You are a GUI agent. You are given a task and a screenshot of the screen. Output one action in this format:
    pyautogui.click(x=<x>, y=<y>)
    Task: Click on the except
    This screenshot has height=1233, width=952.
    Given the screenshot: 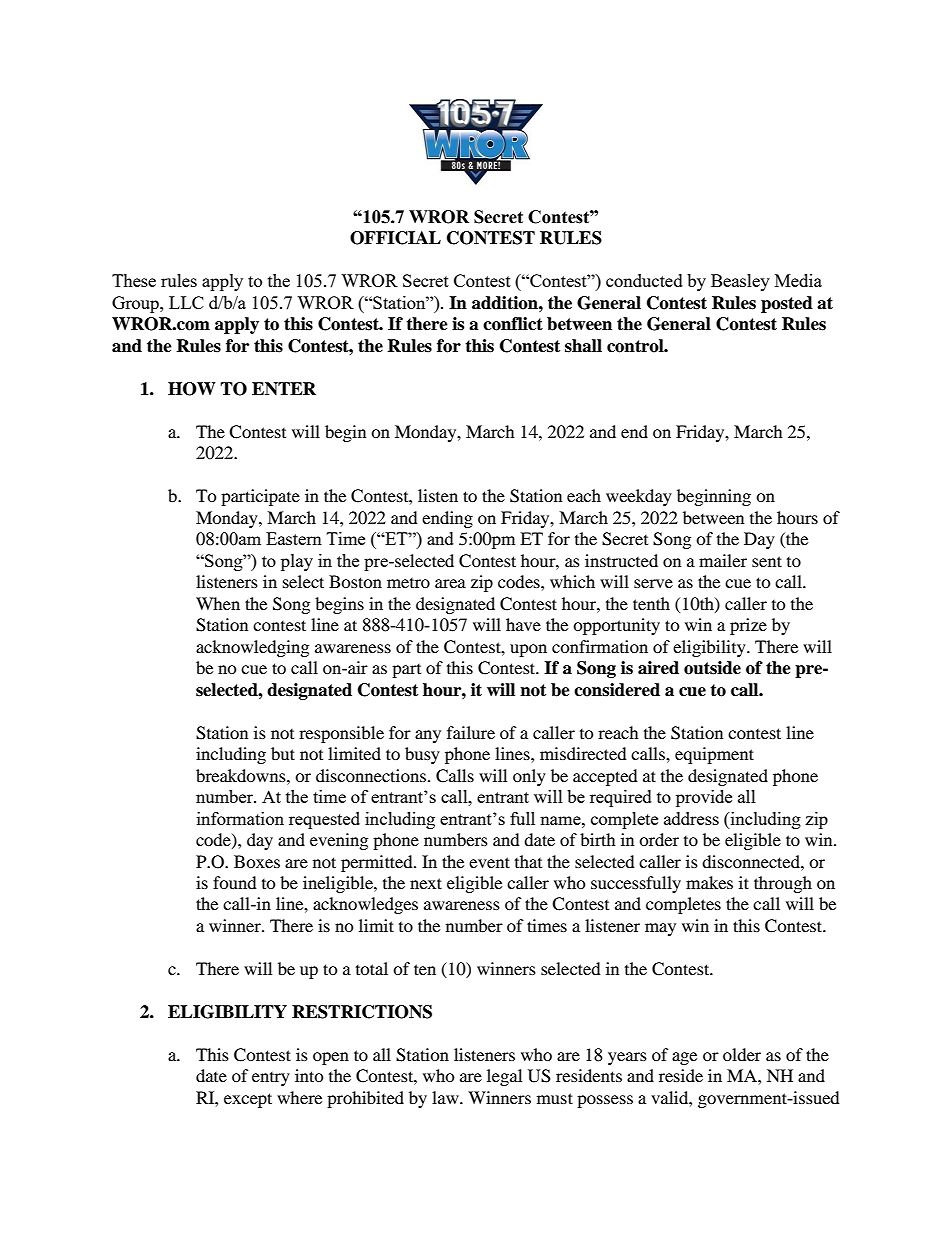 What is the action you would take?
    pyautogui.click(x=248, y=1100)
